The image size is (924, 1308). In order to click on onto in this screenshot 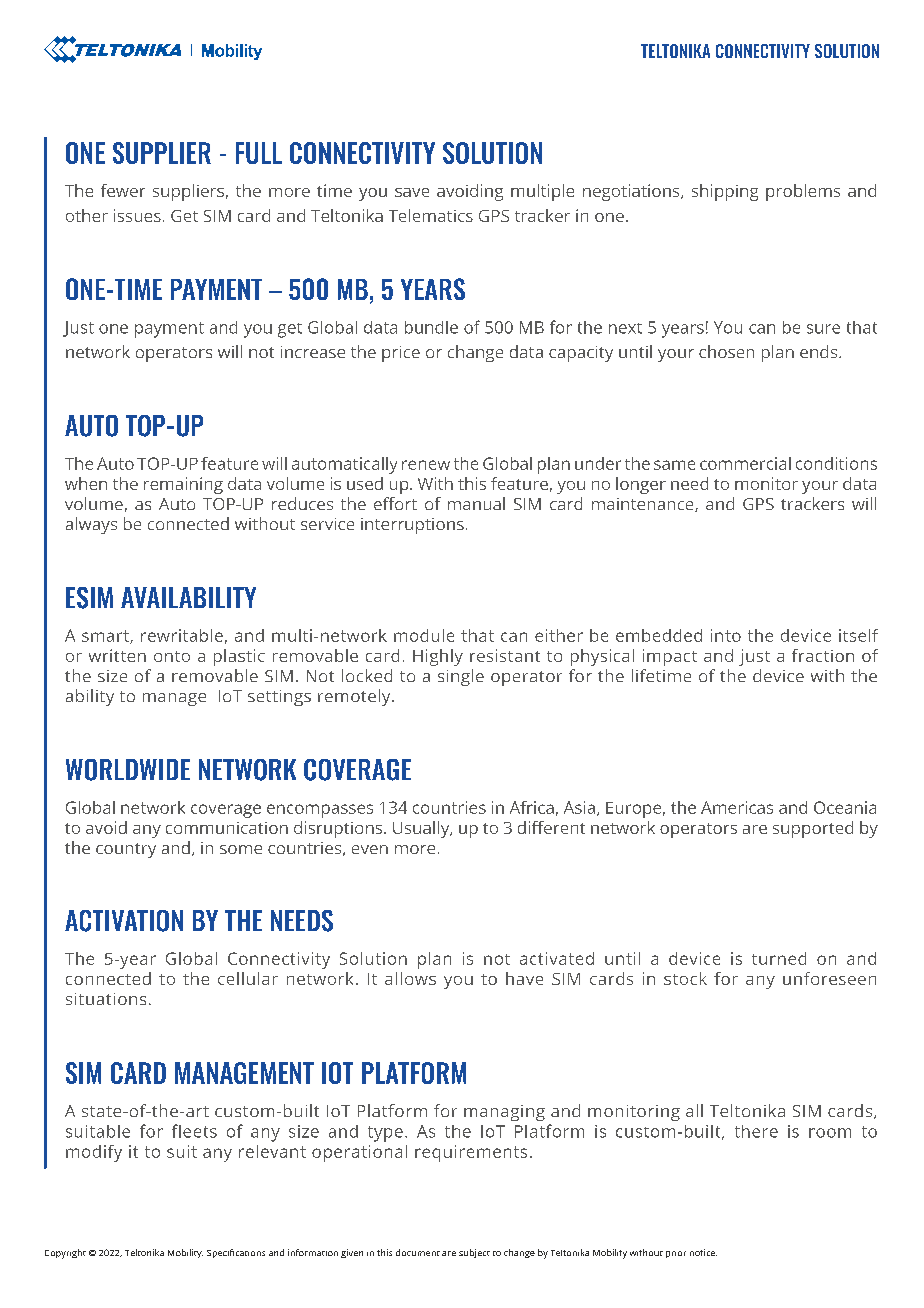, I will do `click(172, 656)`.
